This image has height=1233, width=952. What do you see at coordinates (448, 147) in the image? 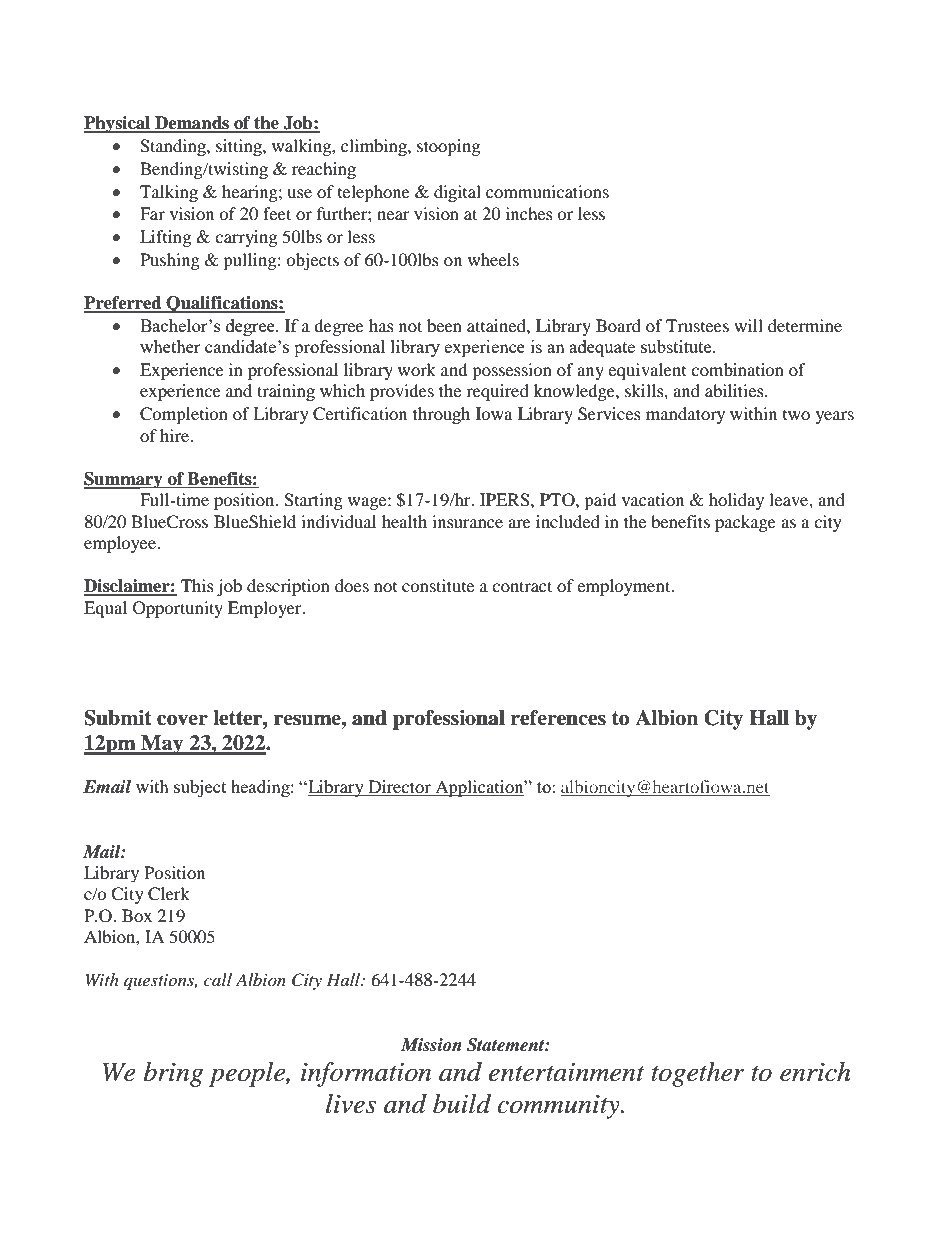
I see `stooping` at bounding box center [448, 147].
